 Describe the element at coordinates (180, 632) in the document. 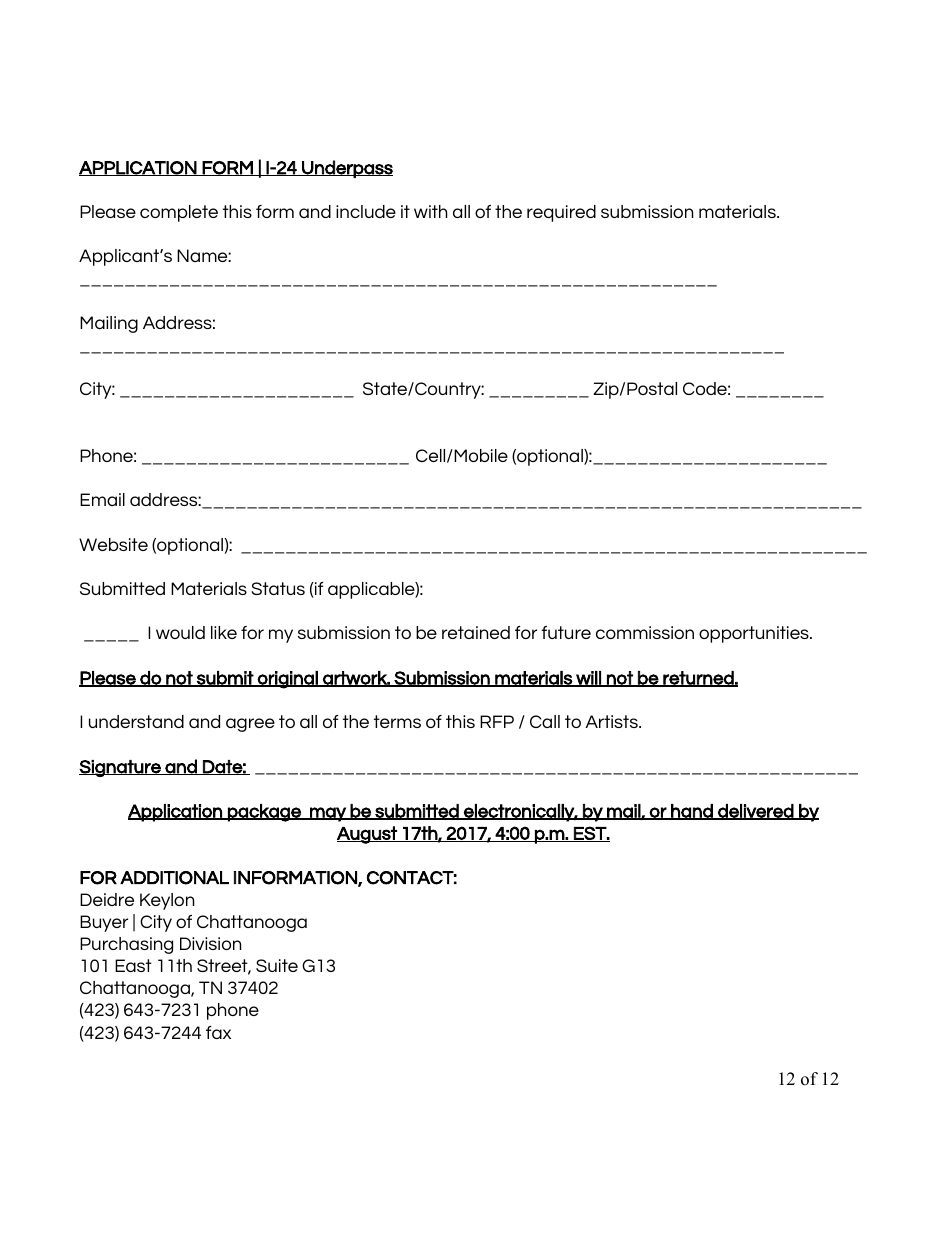

I see `would` at that location.
